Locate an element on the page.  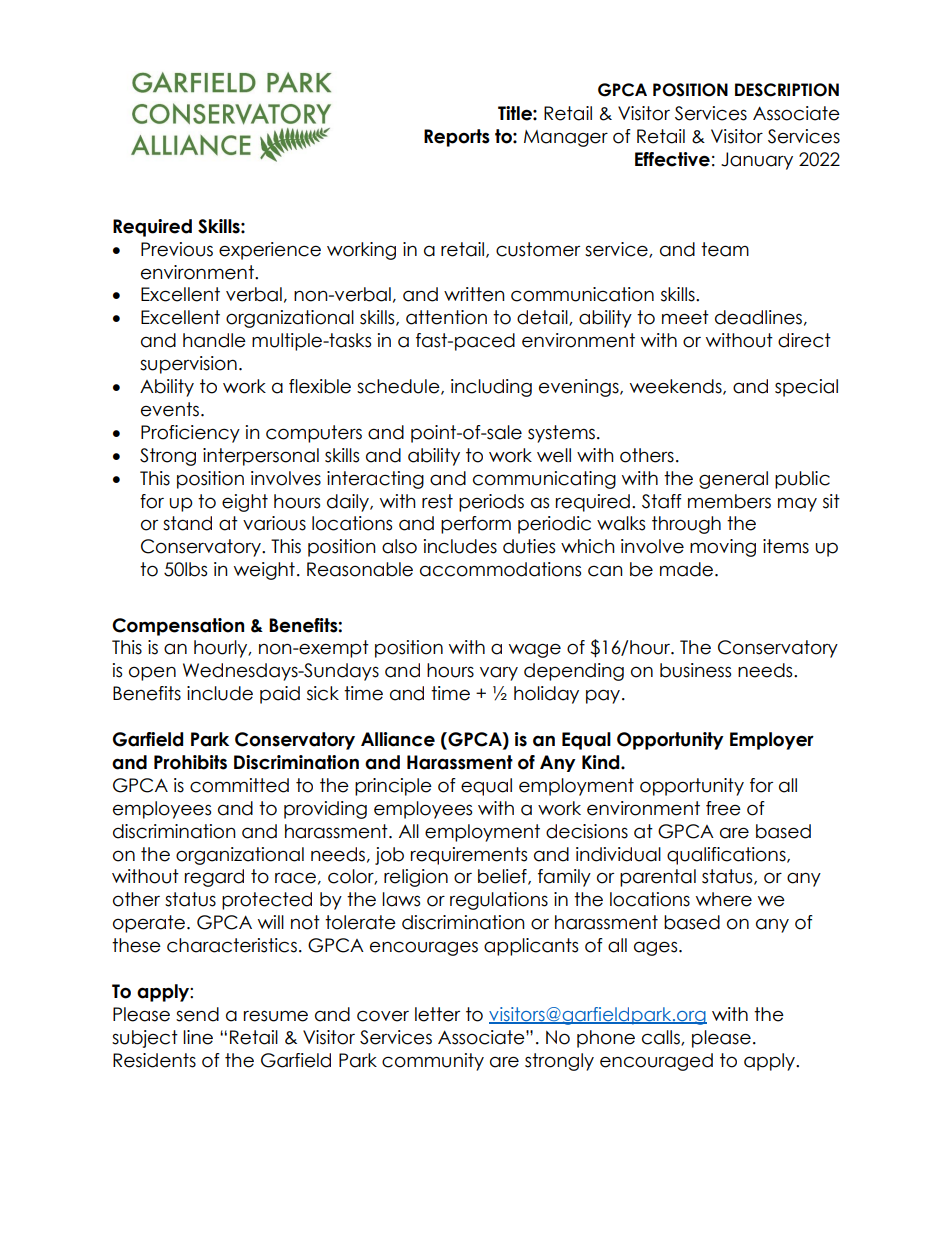
send is located at coordinates (197, 1014).
